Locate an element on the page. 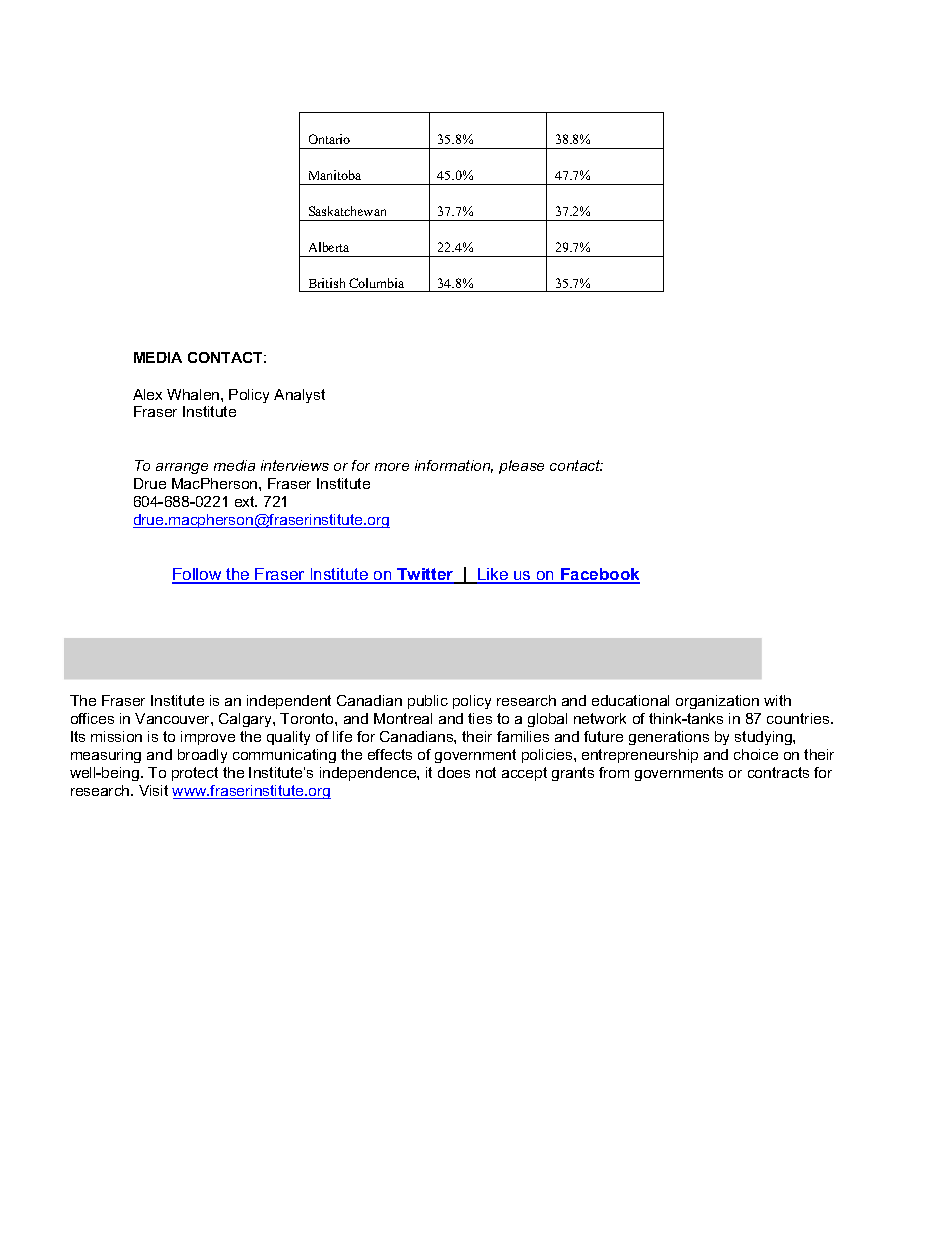  please is located at coordinates (521, 467).
